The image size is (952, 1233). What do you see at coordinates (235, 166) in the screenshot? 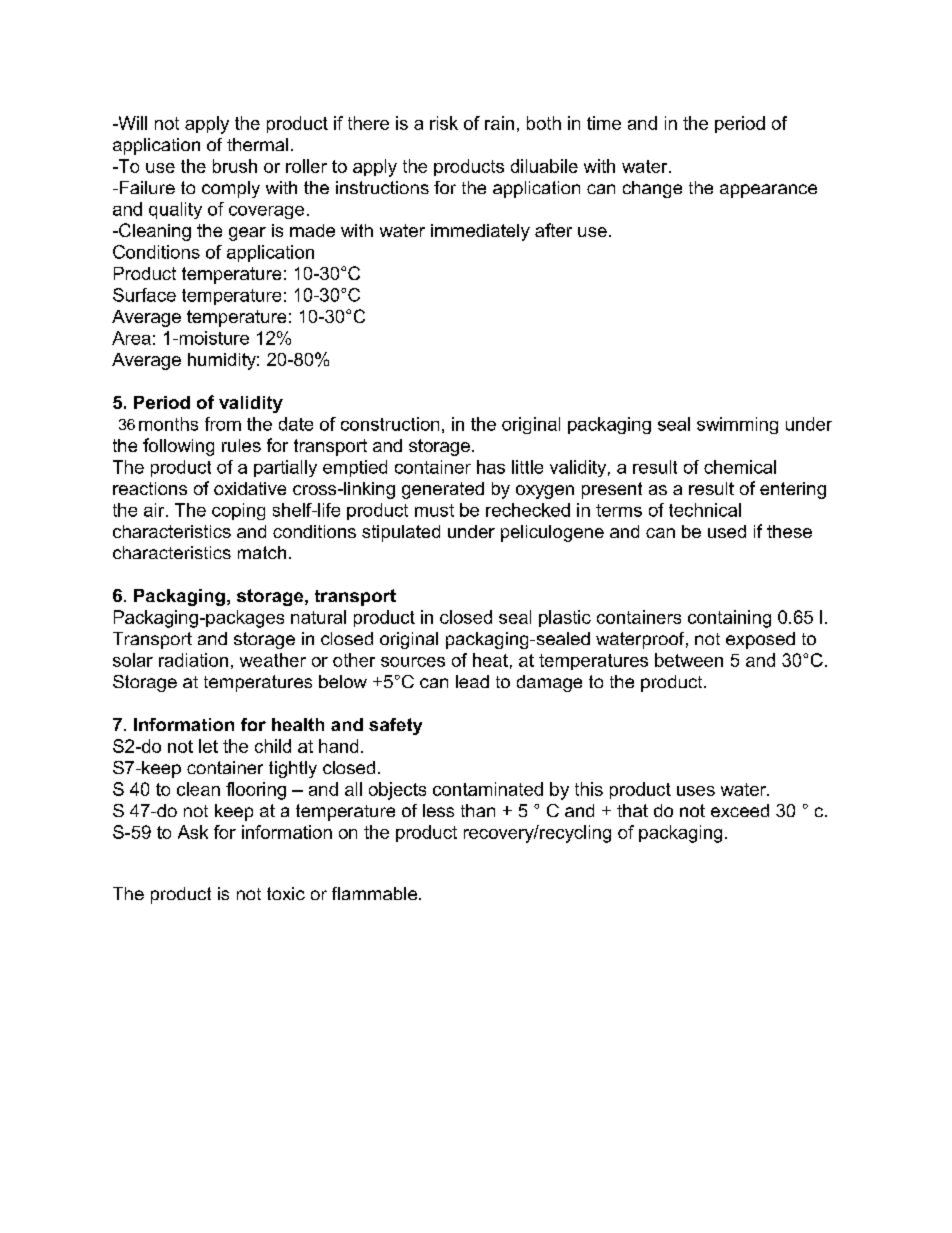
I see `brush` at bounding box center [235, 166].
